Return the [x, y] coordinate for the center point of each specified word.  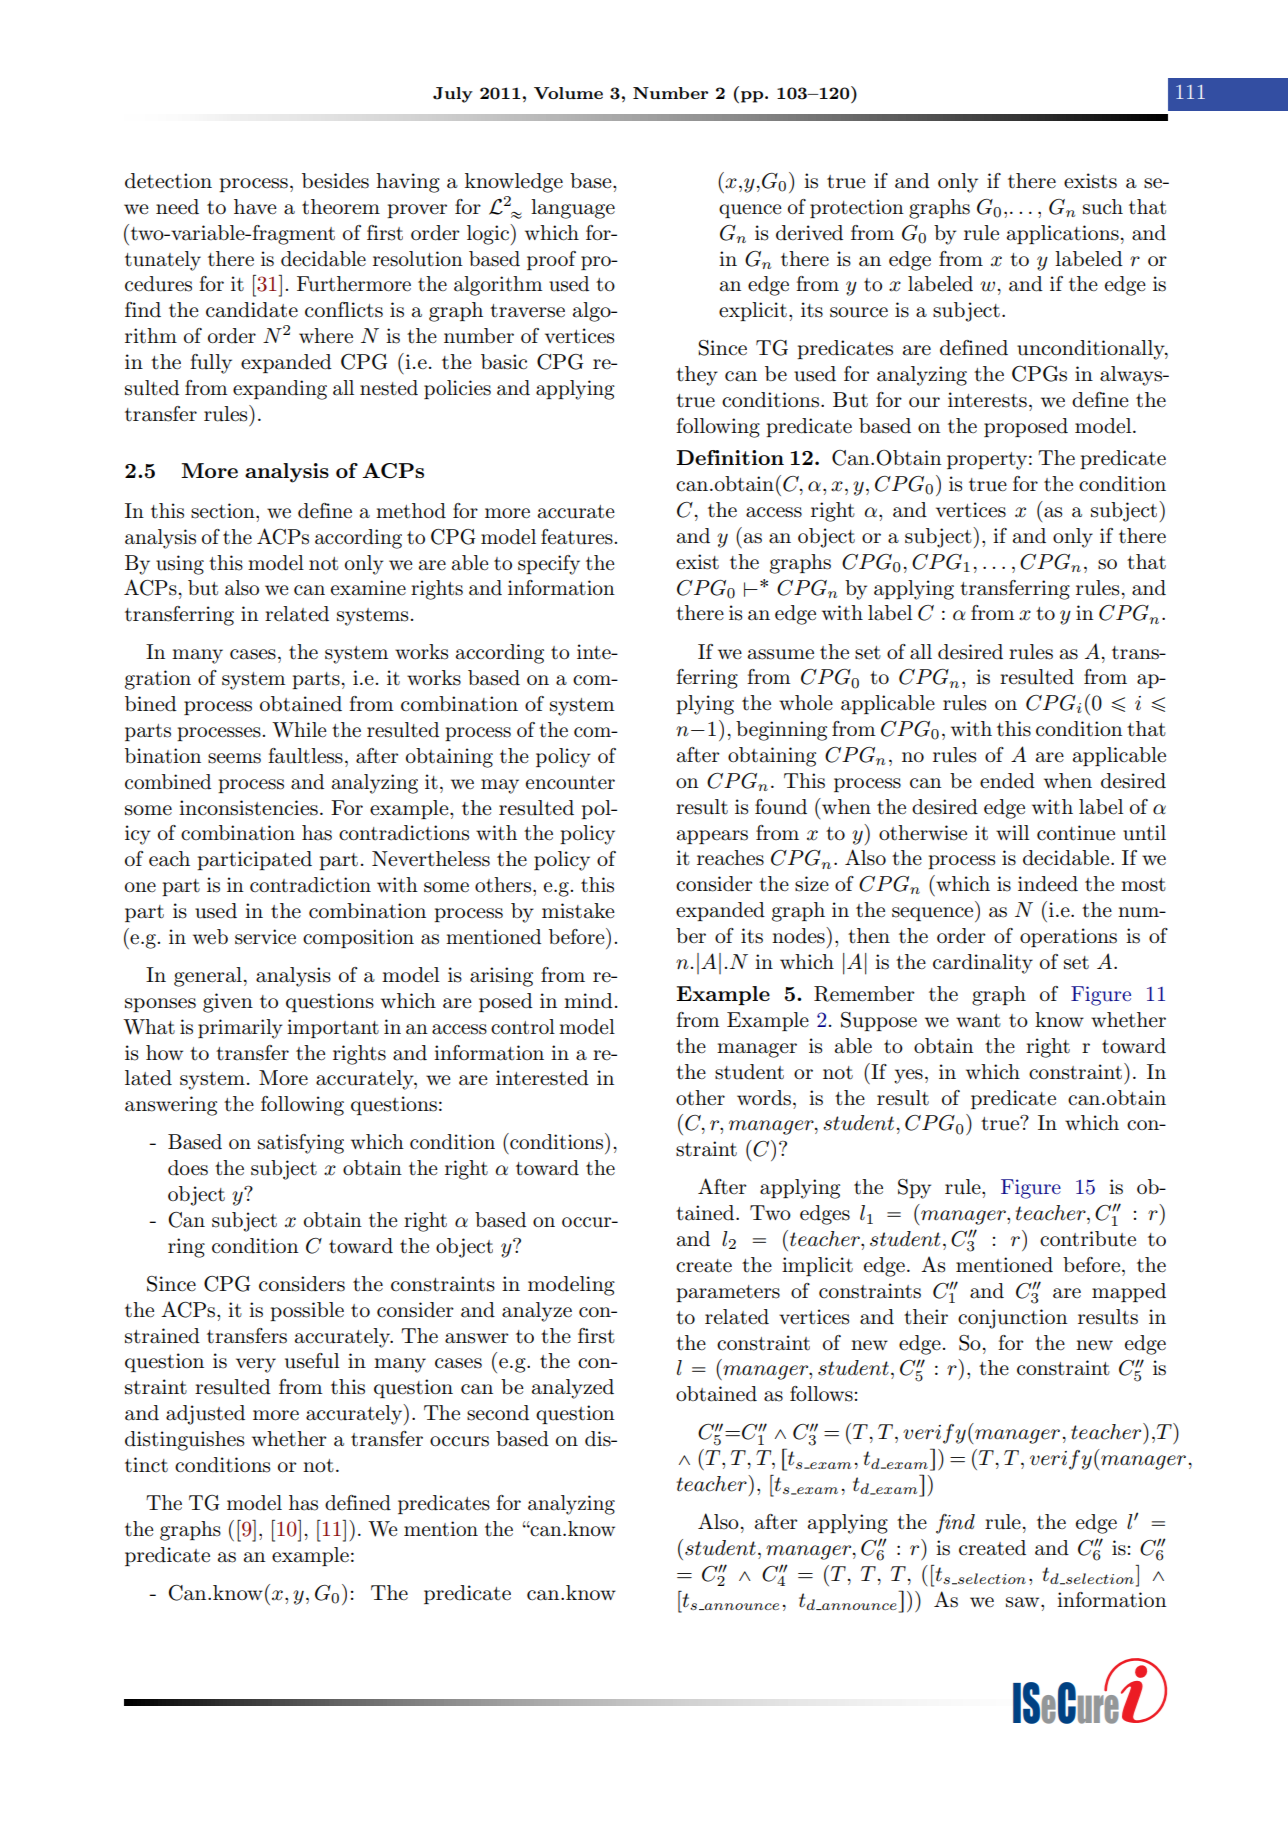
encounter [570, 783]
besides [335, 181]
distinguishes [185, 1441]
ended [1007, 781]
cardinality [983, 964]
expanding [280, 390]
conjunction [1013, 1319]
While [299, 730]
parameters [728, 1293]
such [1103, 207]
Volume [568, 93]
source [859, 312]
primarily [240, 1029]
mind [588, 1001]
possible [307, 1311]
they [697, 376]
